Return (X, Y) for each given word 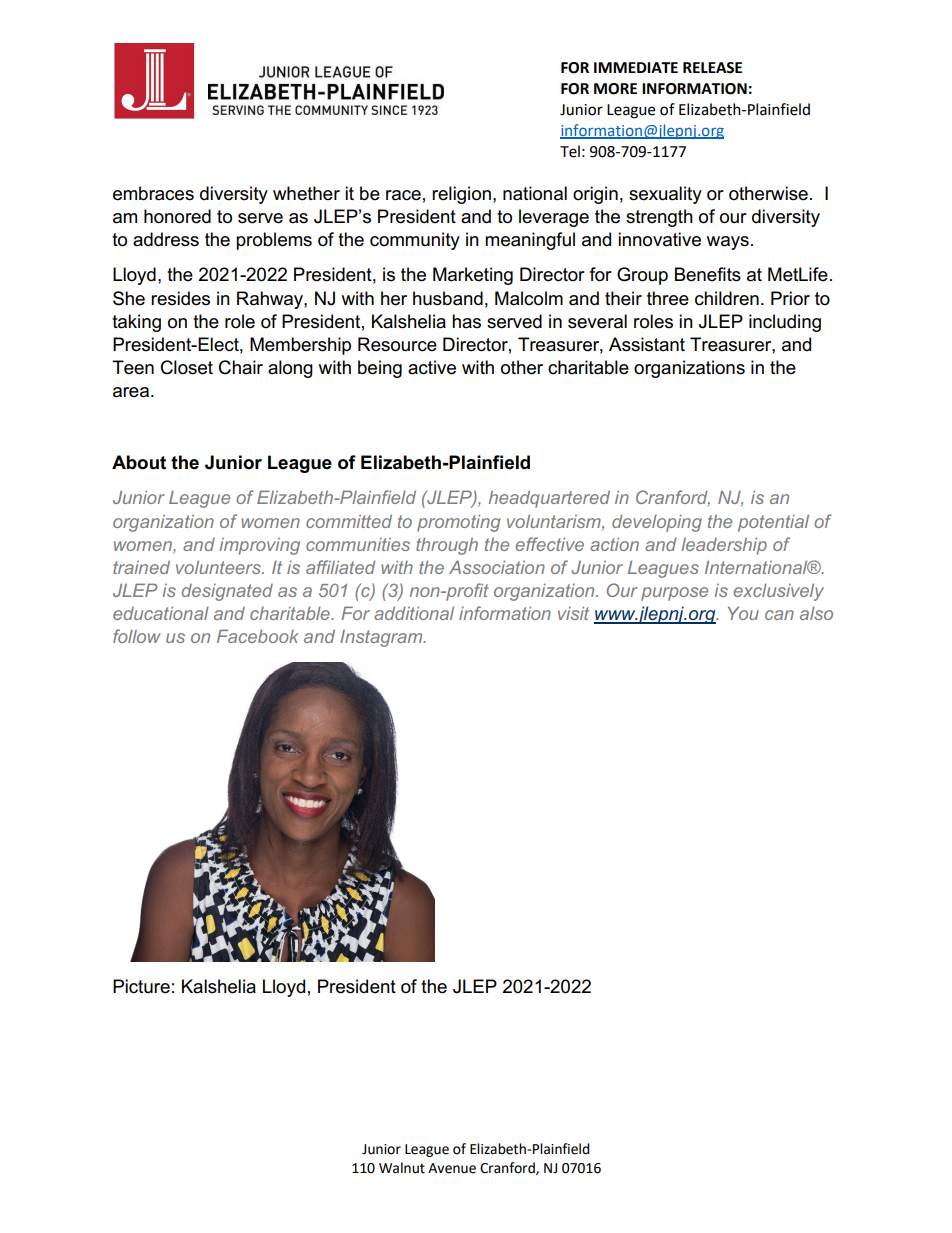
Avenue (452, 1168)
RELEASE (712, 68)
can (779, 615)
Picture (141, 986)
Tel (570, 151)
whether (306, 193)
